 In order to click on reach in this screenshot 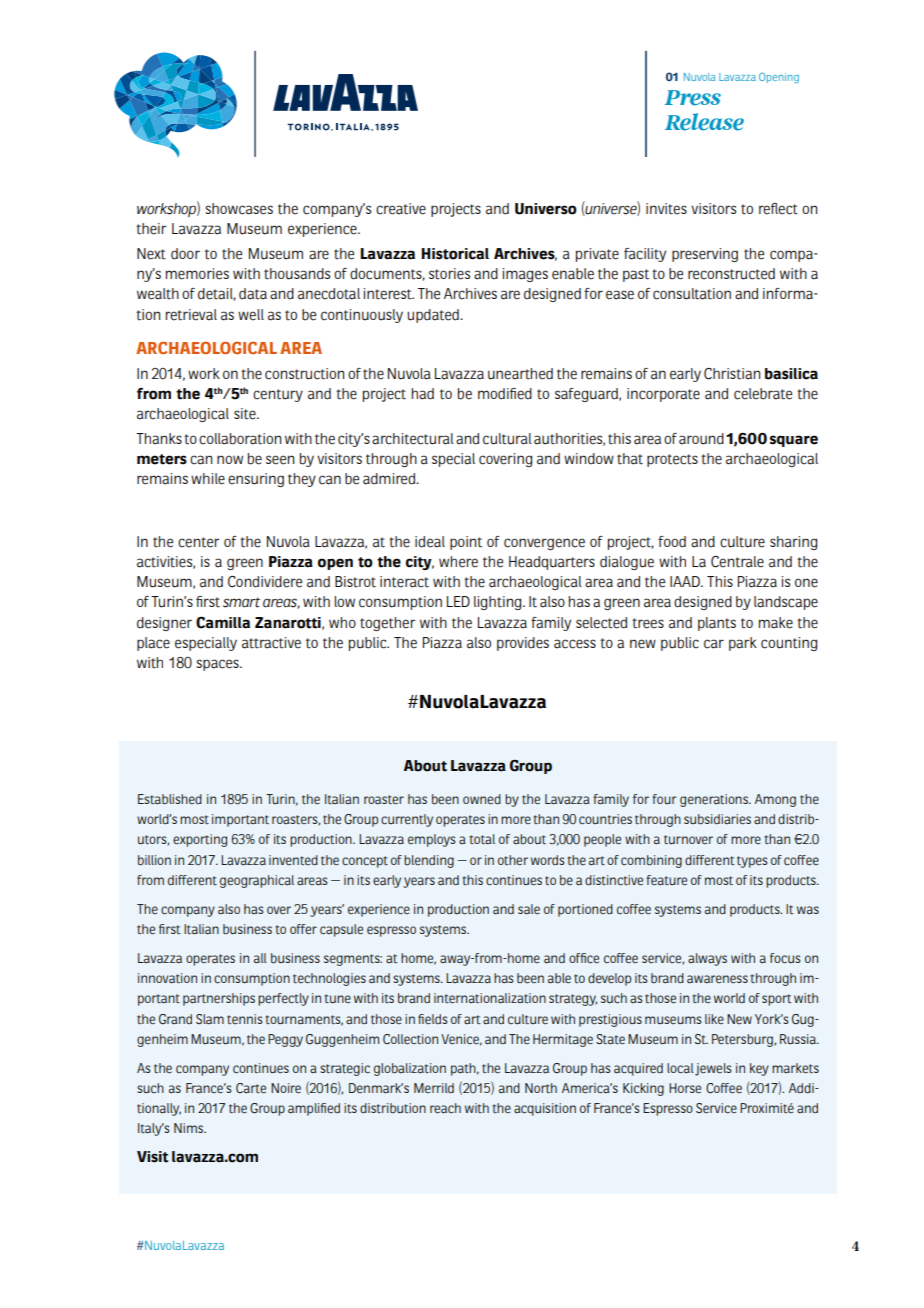, I will do `click(445, 1108)`.
